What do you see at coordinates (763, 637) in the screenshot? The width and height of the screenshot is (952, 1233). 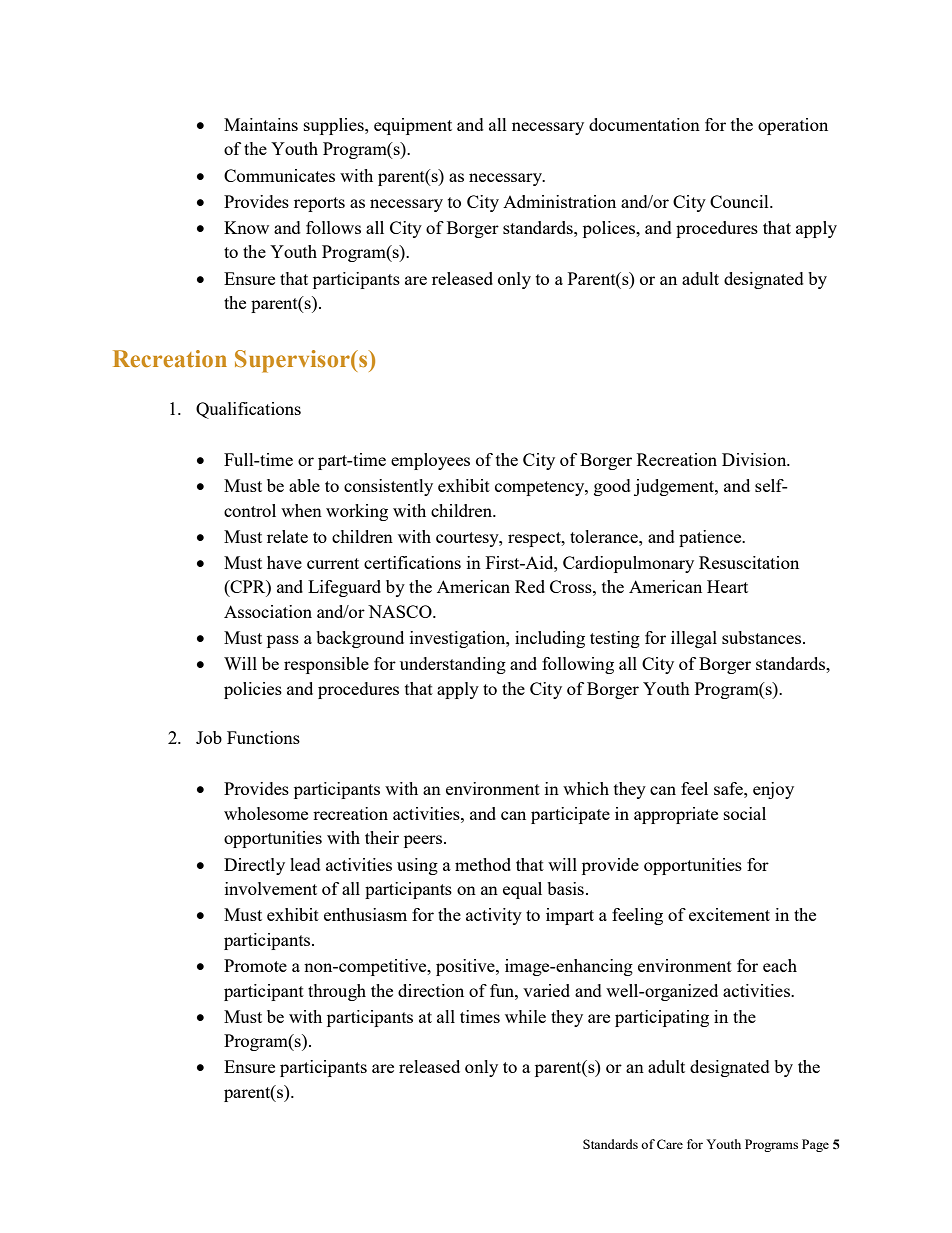 I see `substances` at bounding box center [763, 637].
